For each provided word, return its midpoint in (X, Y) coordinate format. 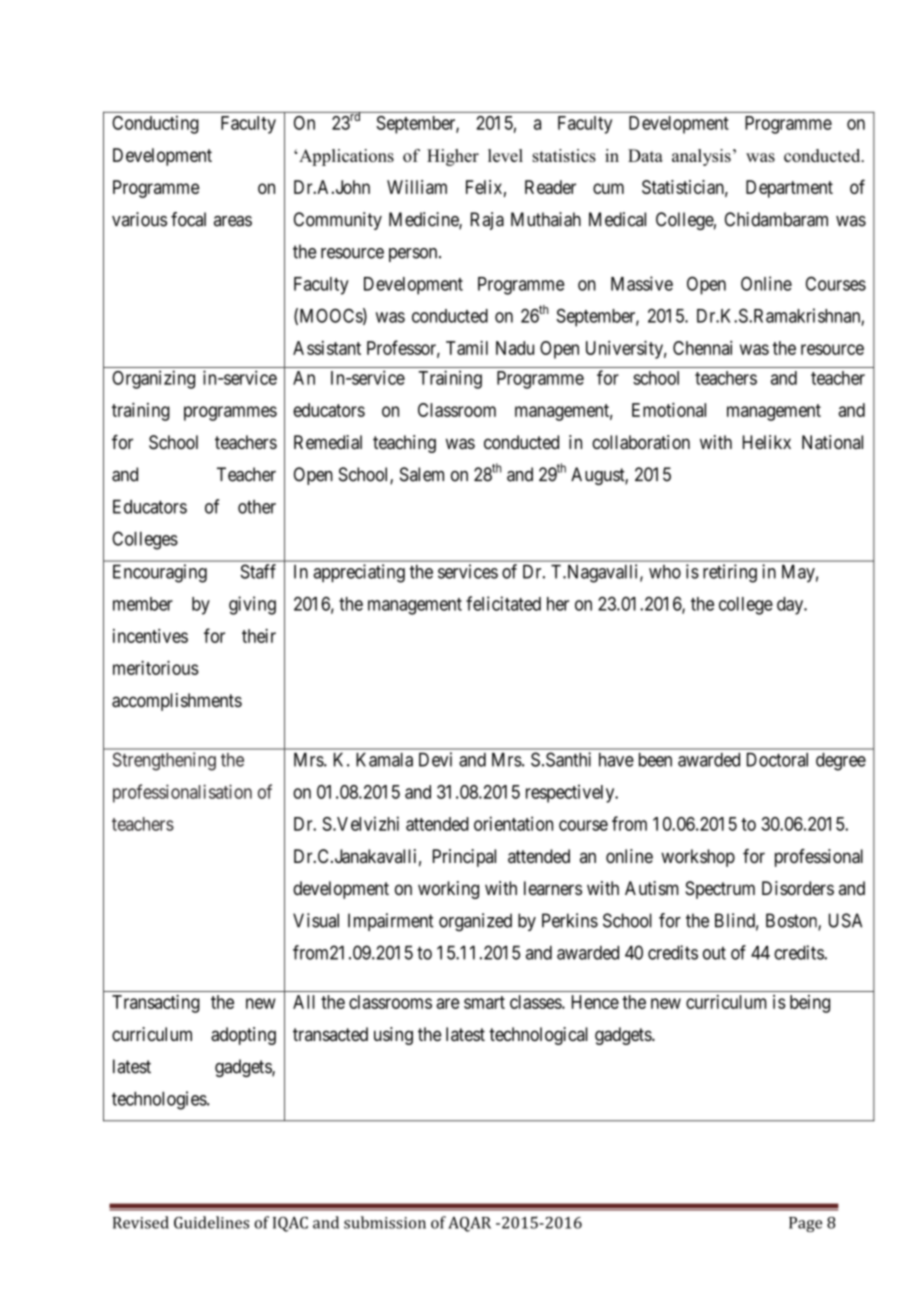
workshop (698, 858)
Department (789, 189)
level (505, 155)
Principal (464, 858)
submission (385, 1222)
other (257, 507)
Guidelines (211, 1222)
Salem (422, 474)
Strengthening (164, 761)
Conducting (155, 124)
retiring (730, 573)
